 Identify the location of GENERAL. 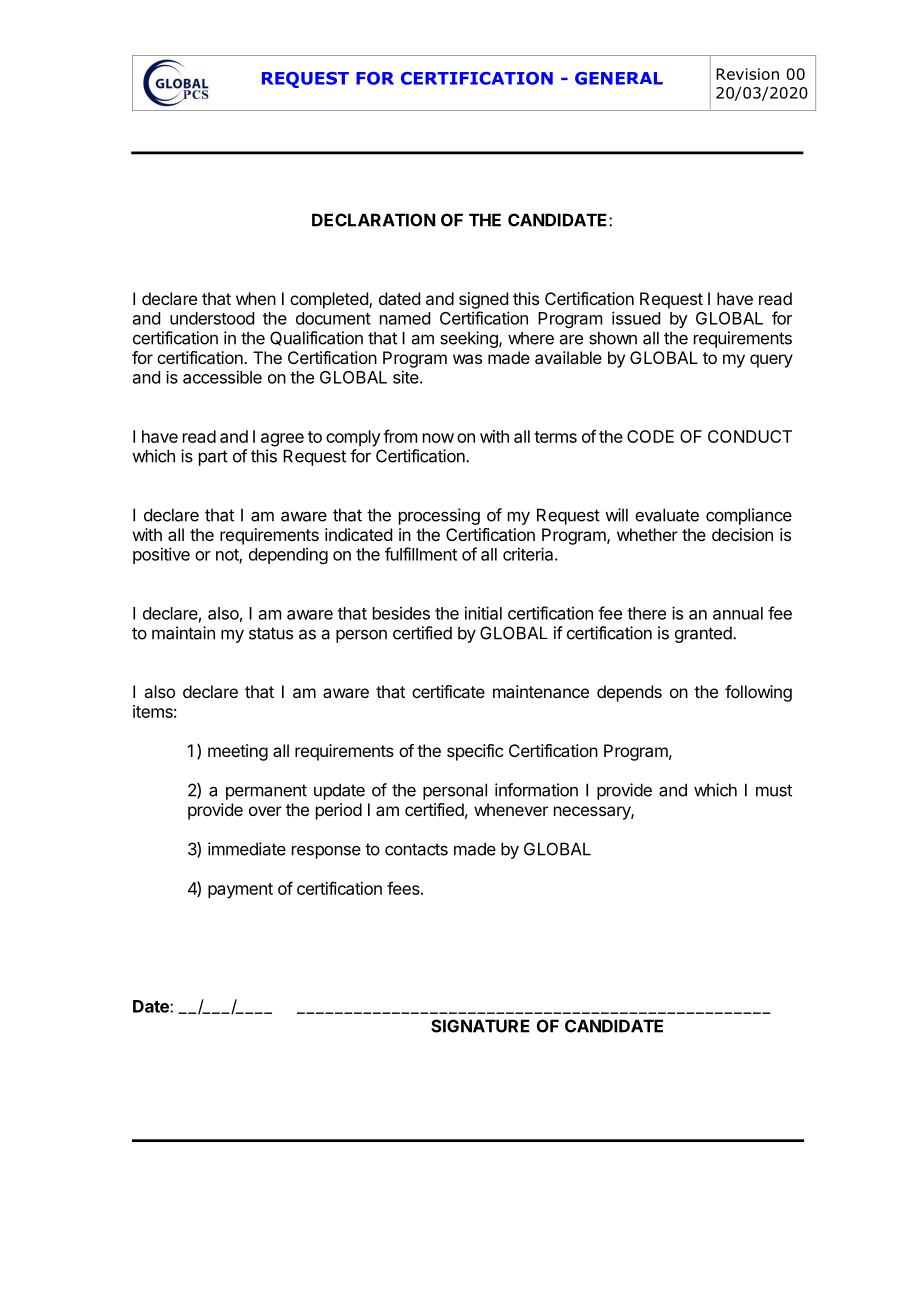
(619, 78).
